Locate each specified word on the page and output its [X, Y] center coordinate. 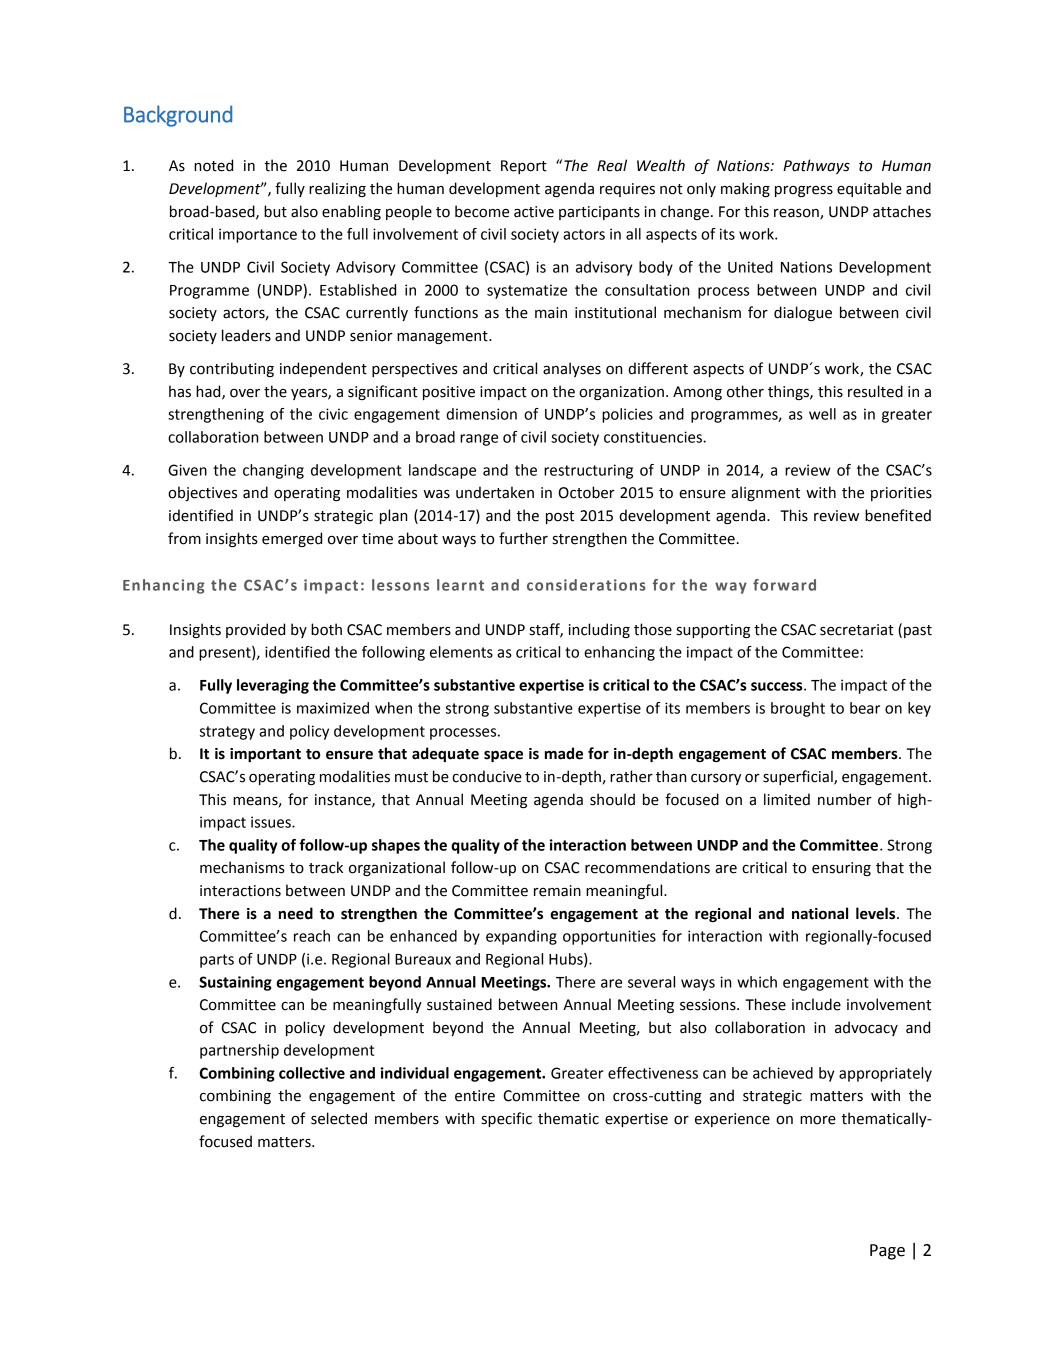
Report [524, 167]
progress [804, 191]
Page [887, 1252]
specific [507, 1119]
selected [339, 1118]
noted [213, 165]
